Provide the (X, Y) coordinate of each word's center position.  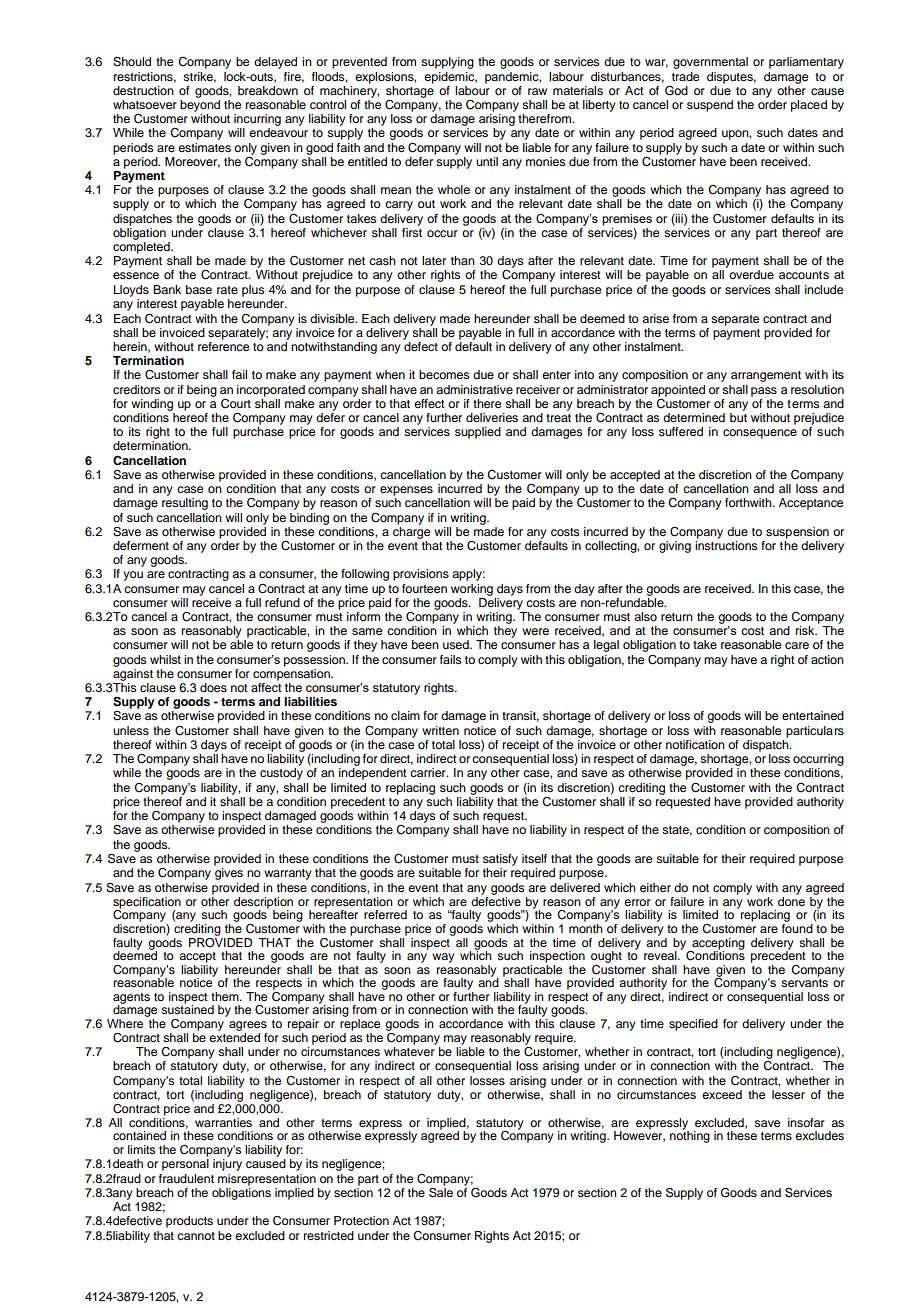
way (443, 958)
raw (537, 91)
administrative (474, 389)
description (263, 904)
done (791, 900)
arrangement (766, 376)
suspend (710, 106)
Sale (441, 1191)
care (797, 645)
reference (223, 346)
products (189, 1222)
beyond (200, 104)
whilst (165, 659)
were (535, 631)
